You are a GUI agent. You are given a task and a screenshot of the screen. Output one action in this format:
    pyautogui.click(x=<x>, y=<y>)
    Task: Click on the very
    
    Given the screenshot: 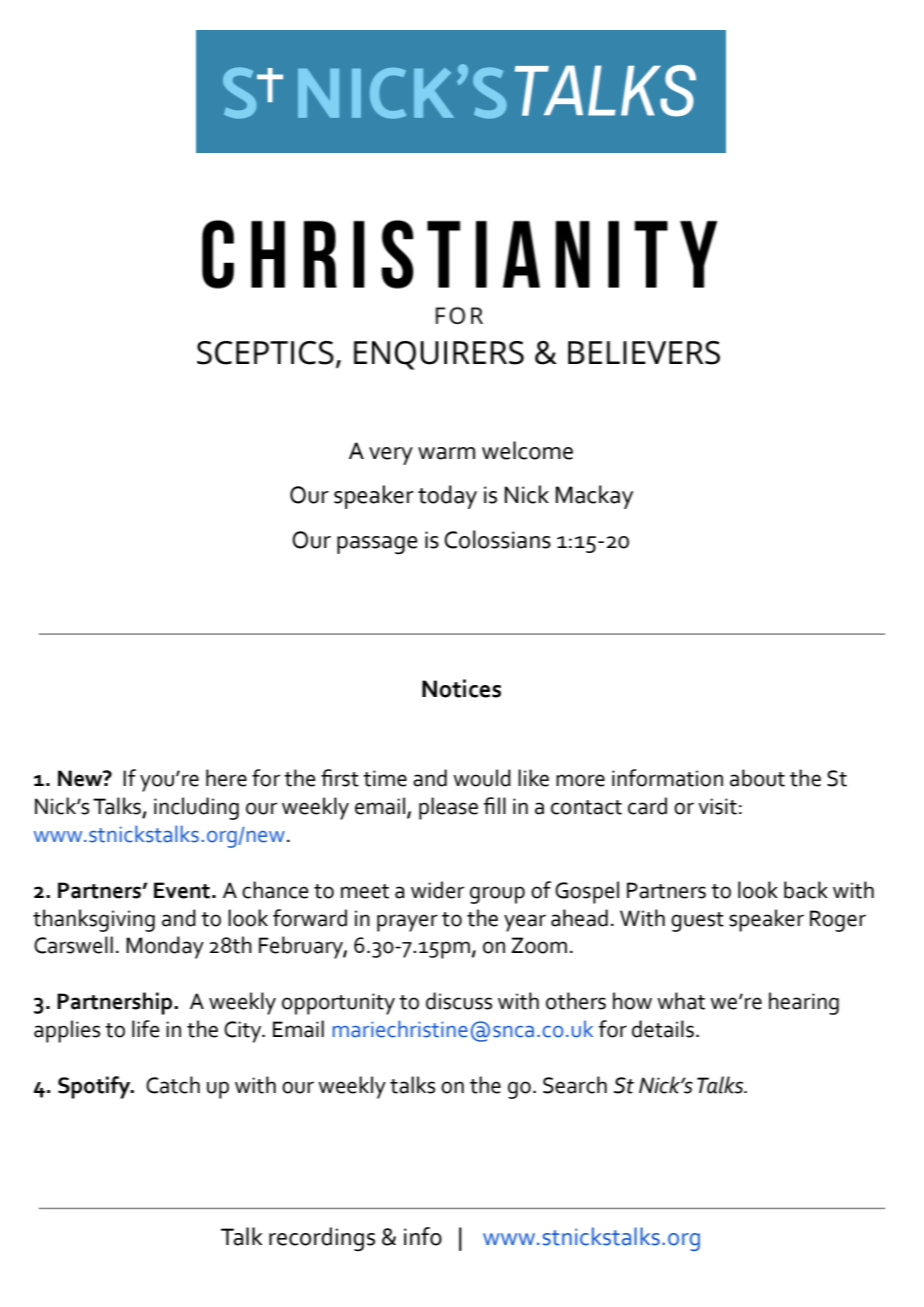 What is the action you would take?
    pyautogui.click(x=391, y=456)
